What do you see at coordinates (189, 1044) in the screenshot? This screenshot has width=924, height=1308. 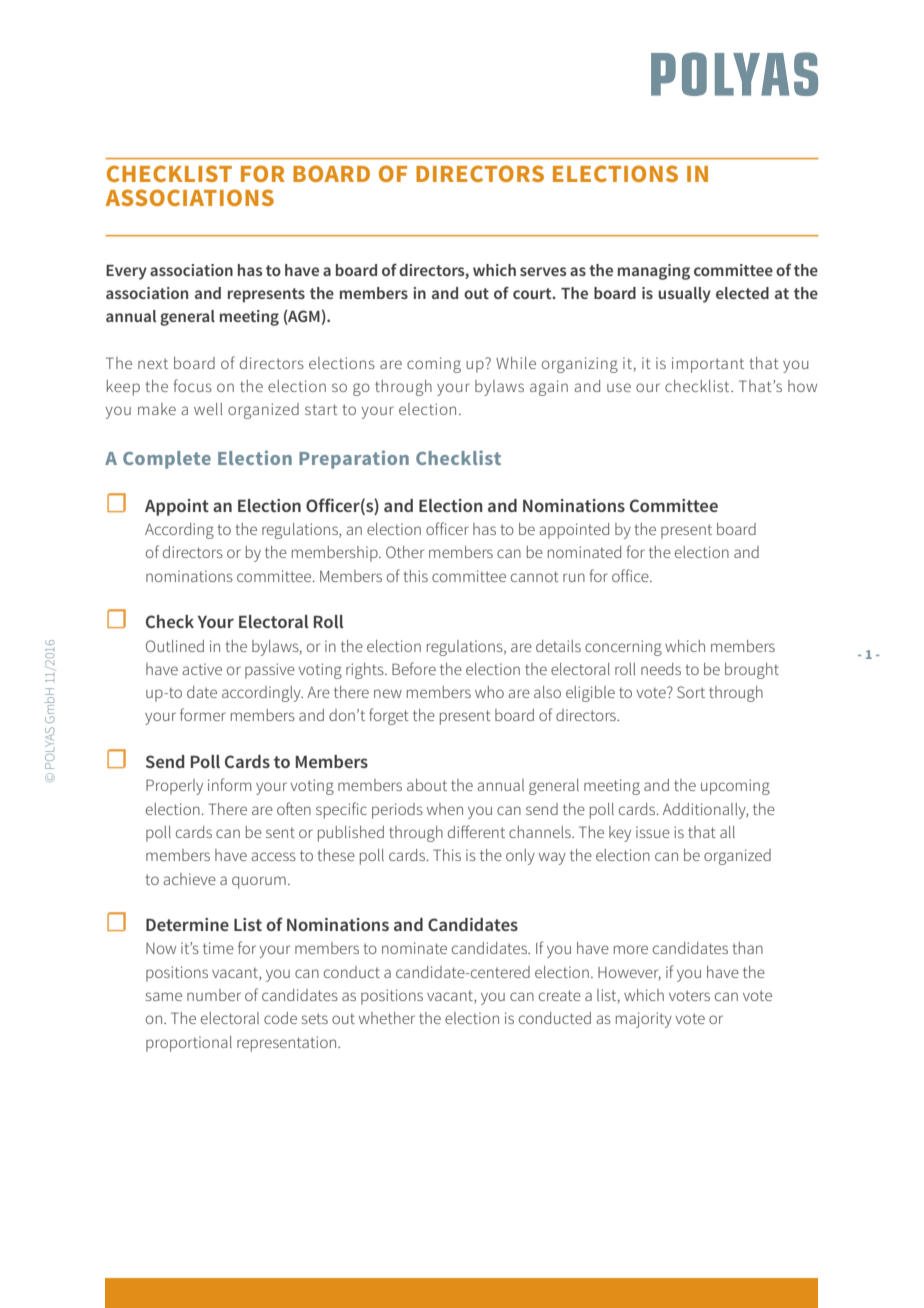 I see `proportional` at bounding box center [189, 1044].
